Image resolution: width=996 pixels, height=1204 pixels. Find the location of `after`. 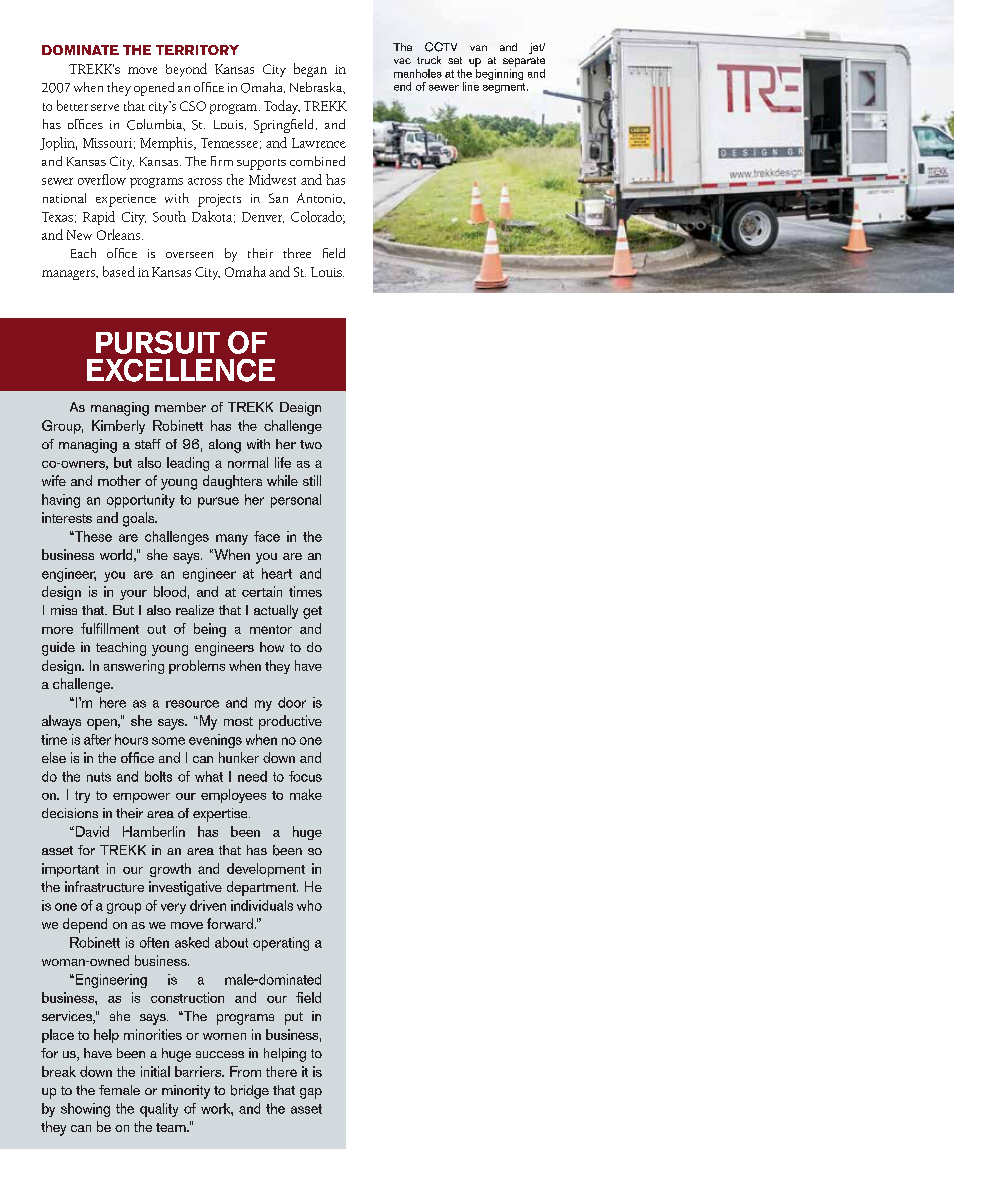

after is located at coordinates (97, 739).
